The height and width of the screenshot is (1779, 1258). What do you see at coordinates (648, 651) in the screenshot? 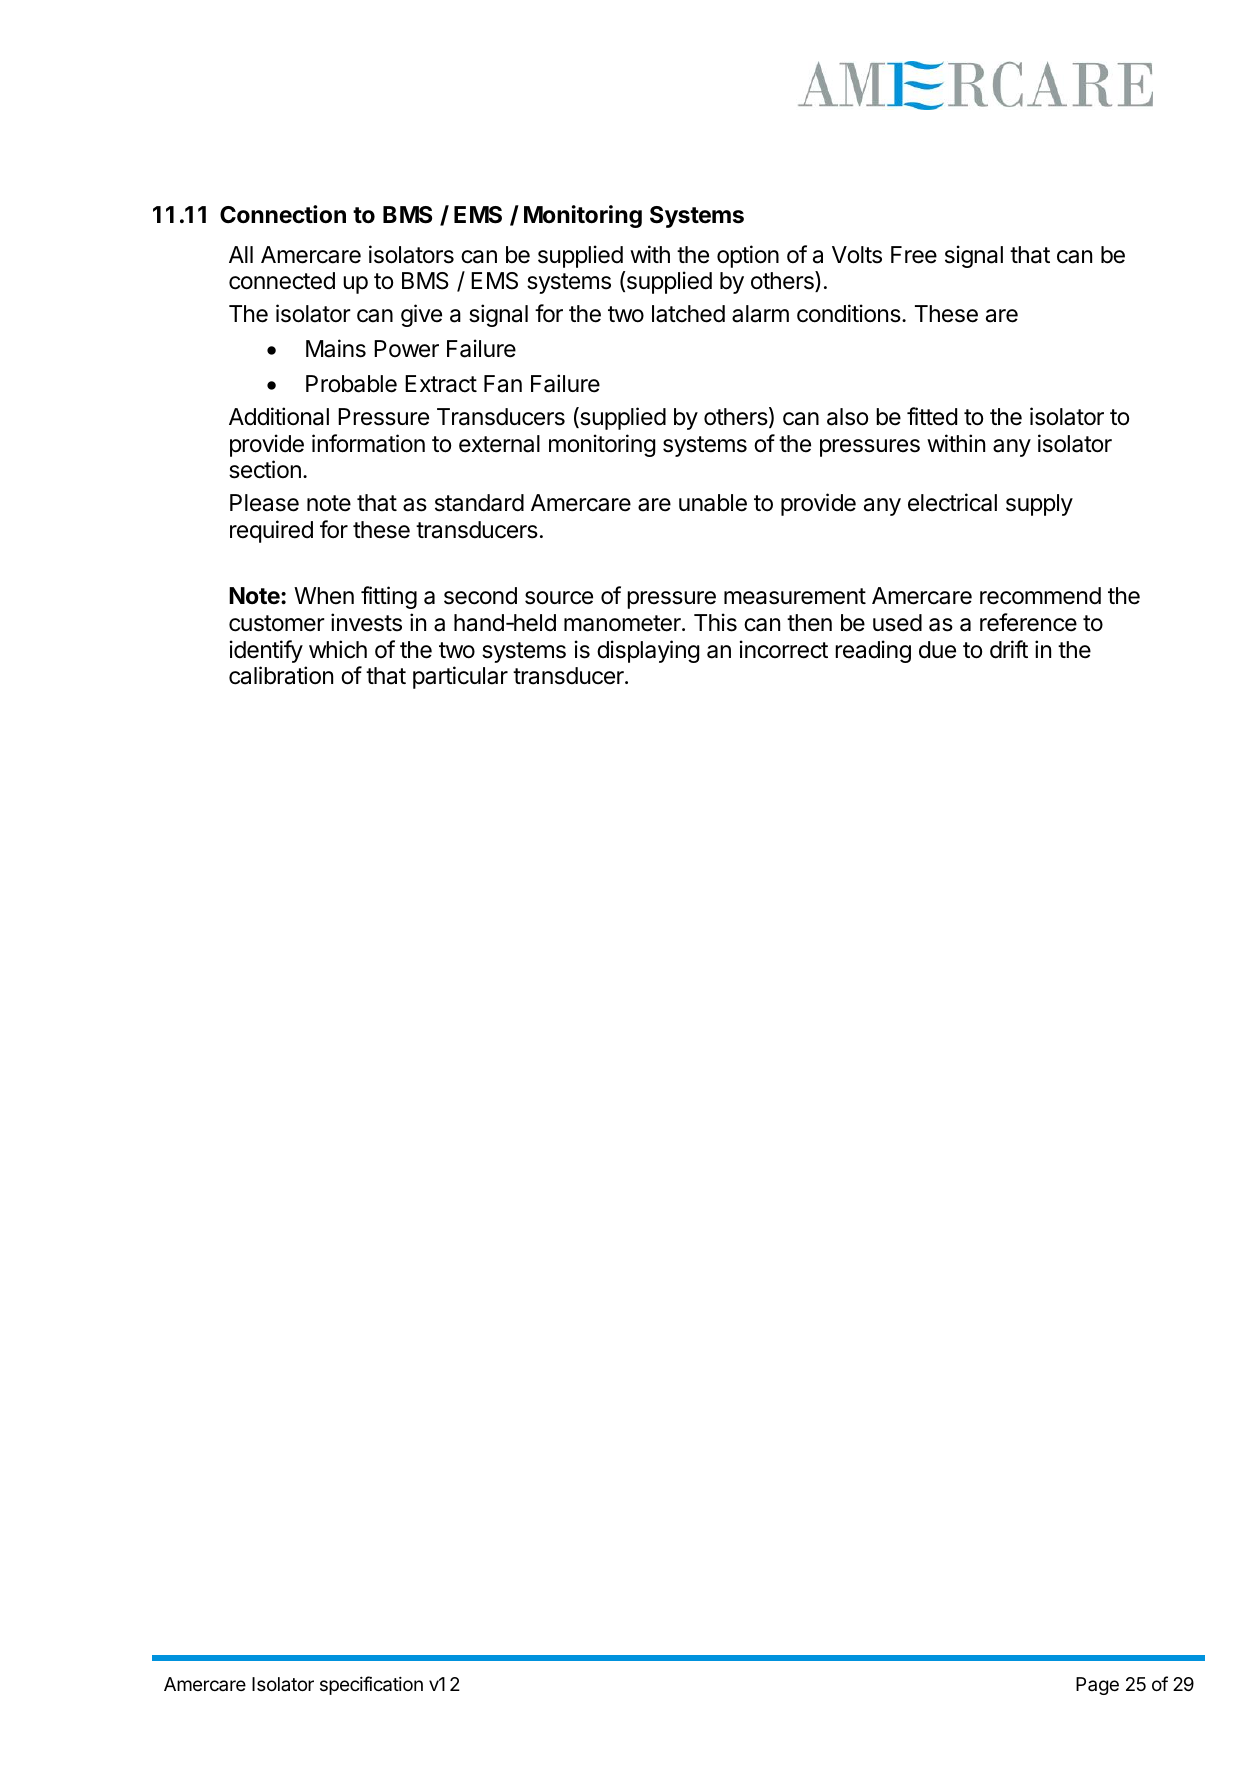
I see `displaying` at bounding box center [648, 651].
